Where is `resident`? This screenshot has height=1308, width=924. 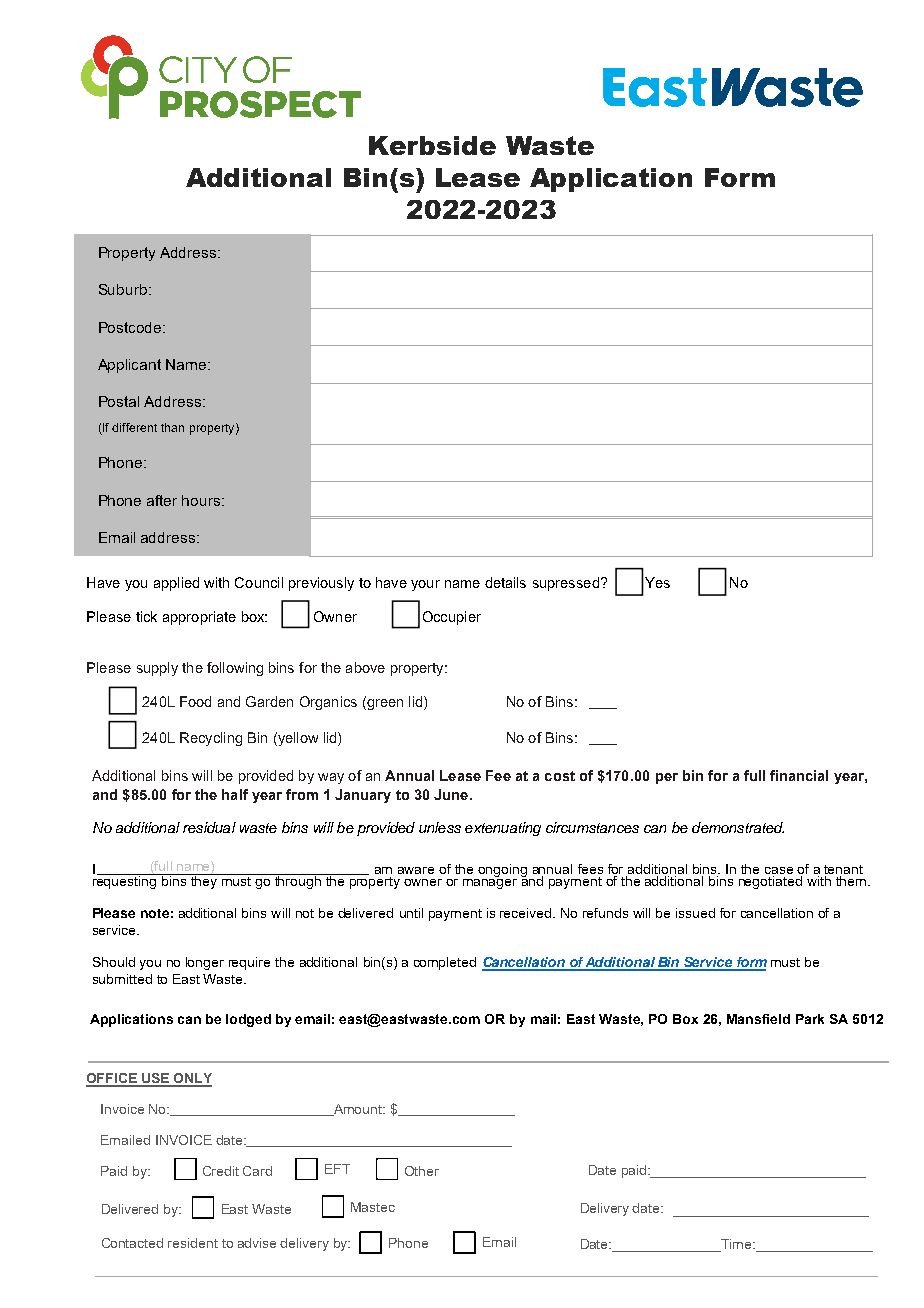
resident is located at coordinates (193, 1243).
